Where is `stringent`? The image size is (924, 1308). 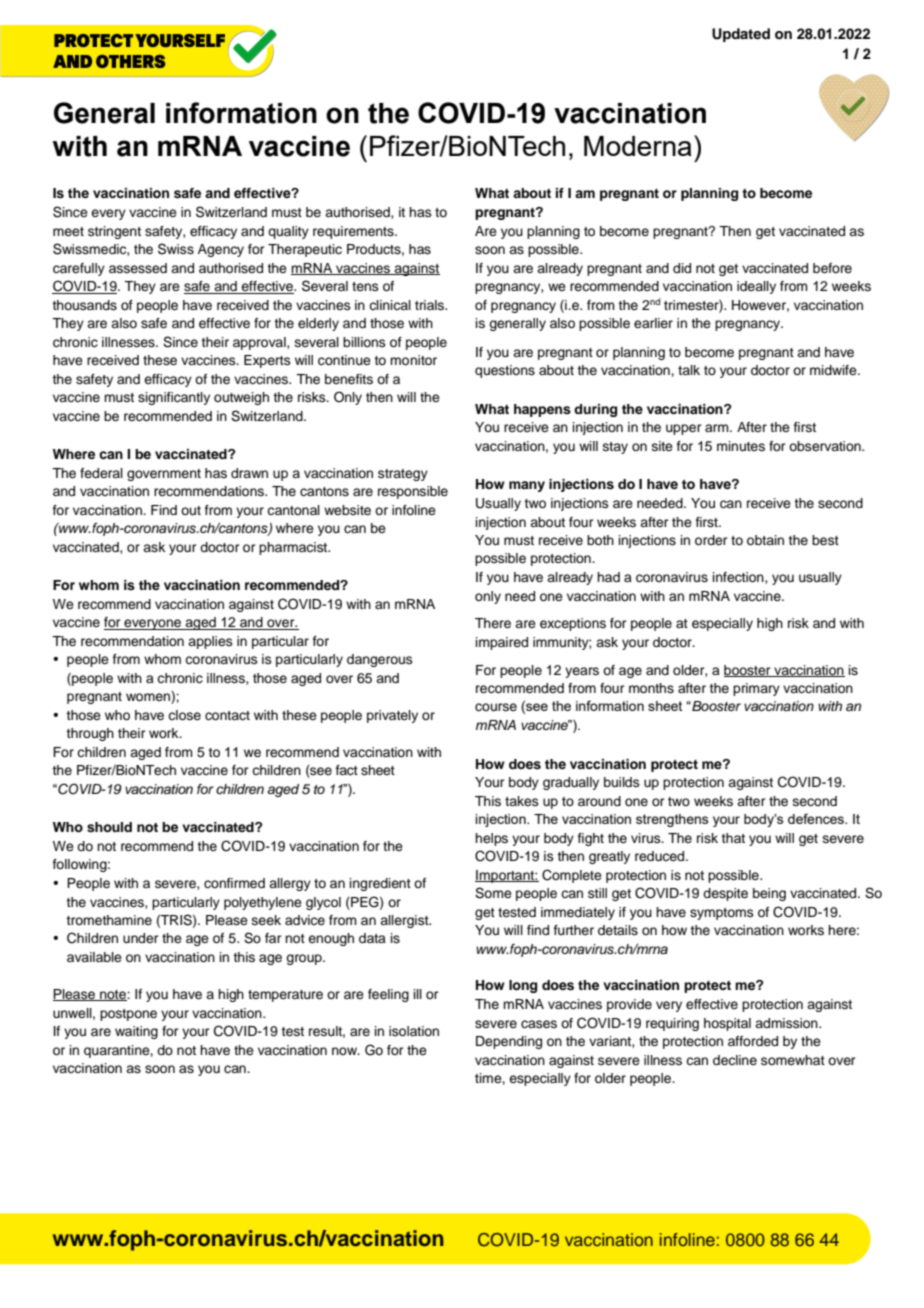 stringent is located at coordinates (114, 232).
